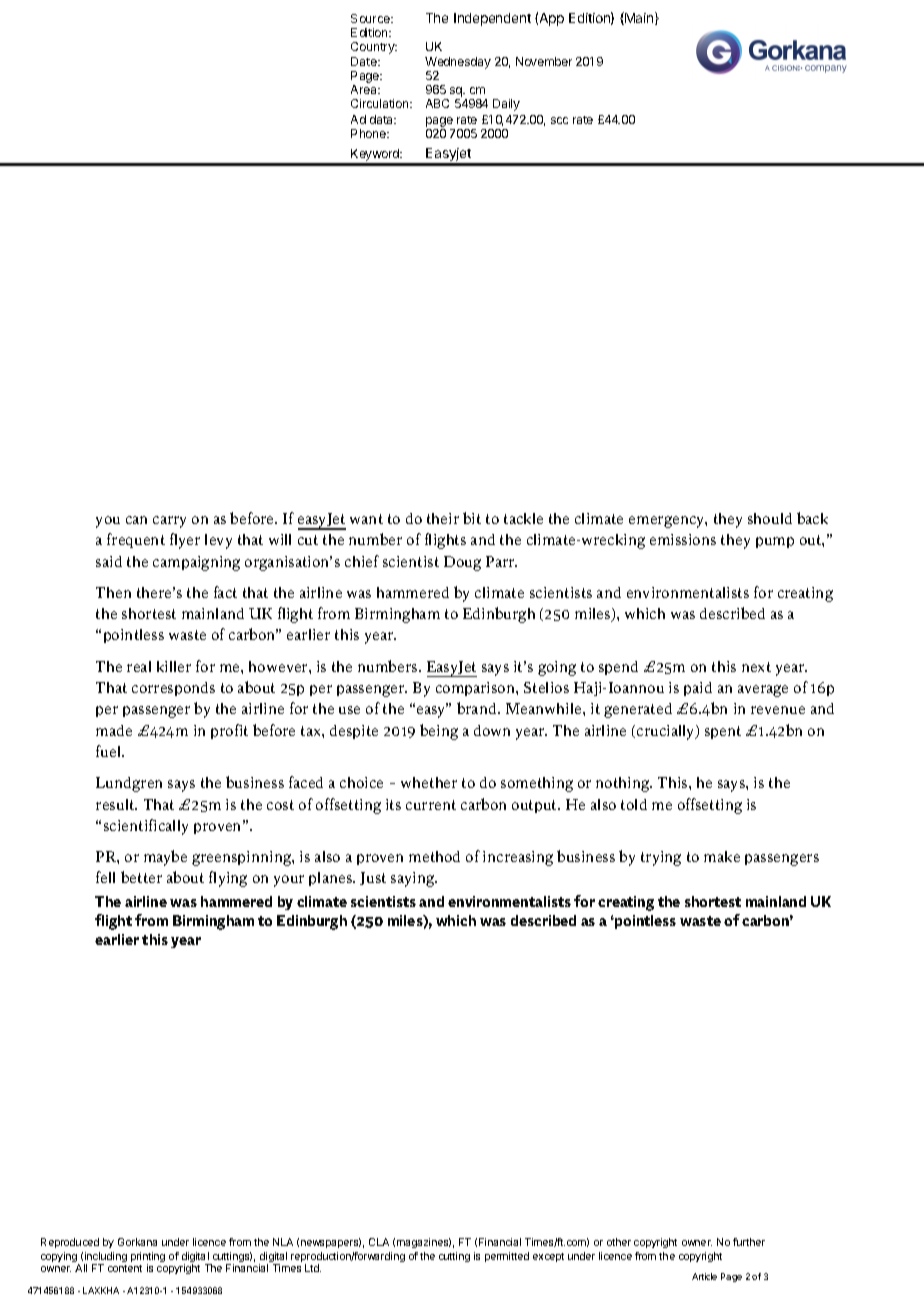  What do you see at coordinates (722, 856) in the screenshot?
I see `make` at bounding box center [722, 856].
